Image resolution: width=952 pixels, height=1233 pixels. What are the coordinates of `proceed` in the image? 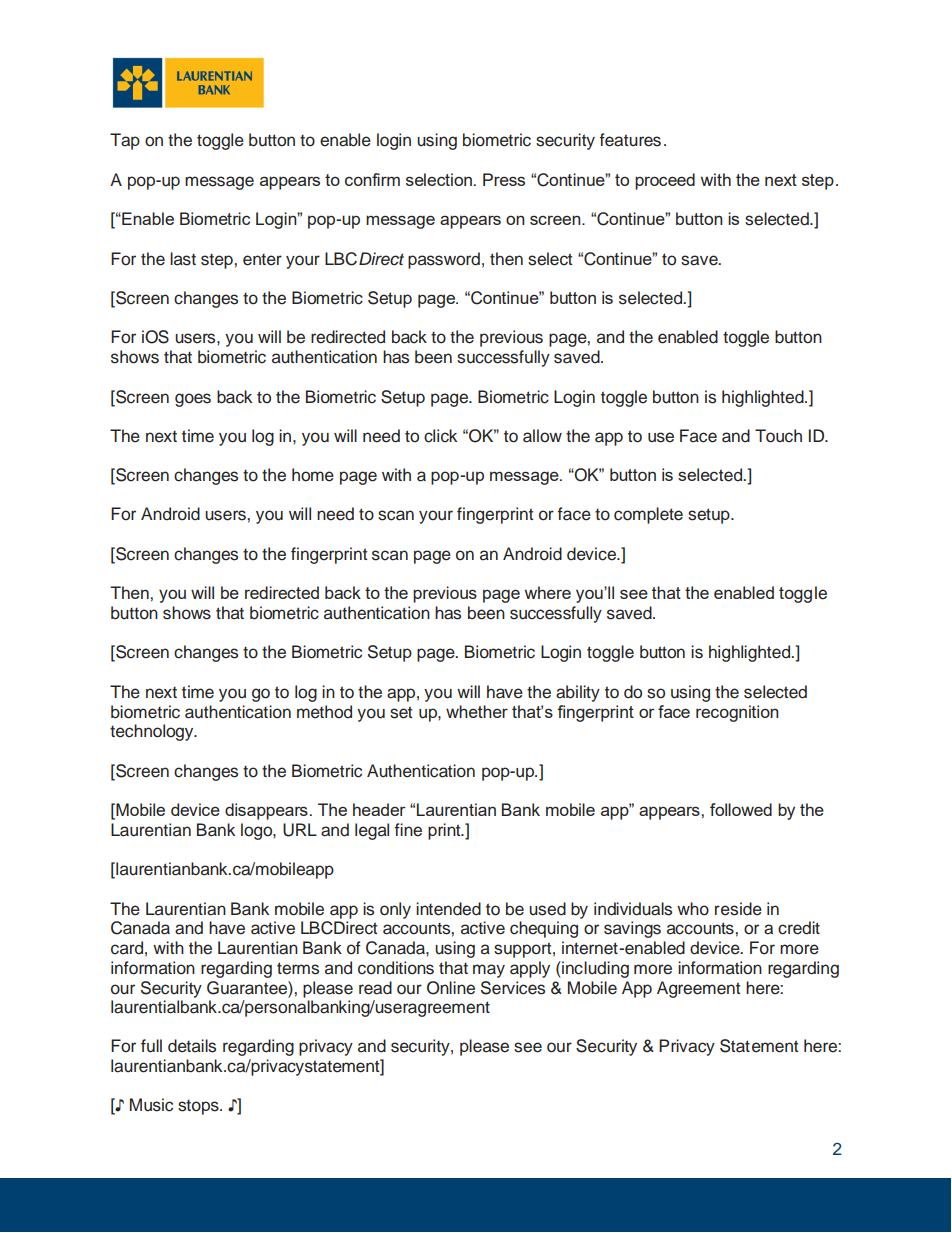 It's located at (665, 181).
